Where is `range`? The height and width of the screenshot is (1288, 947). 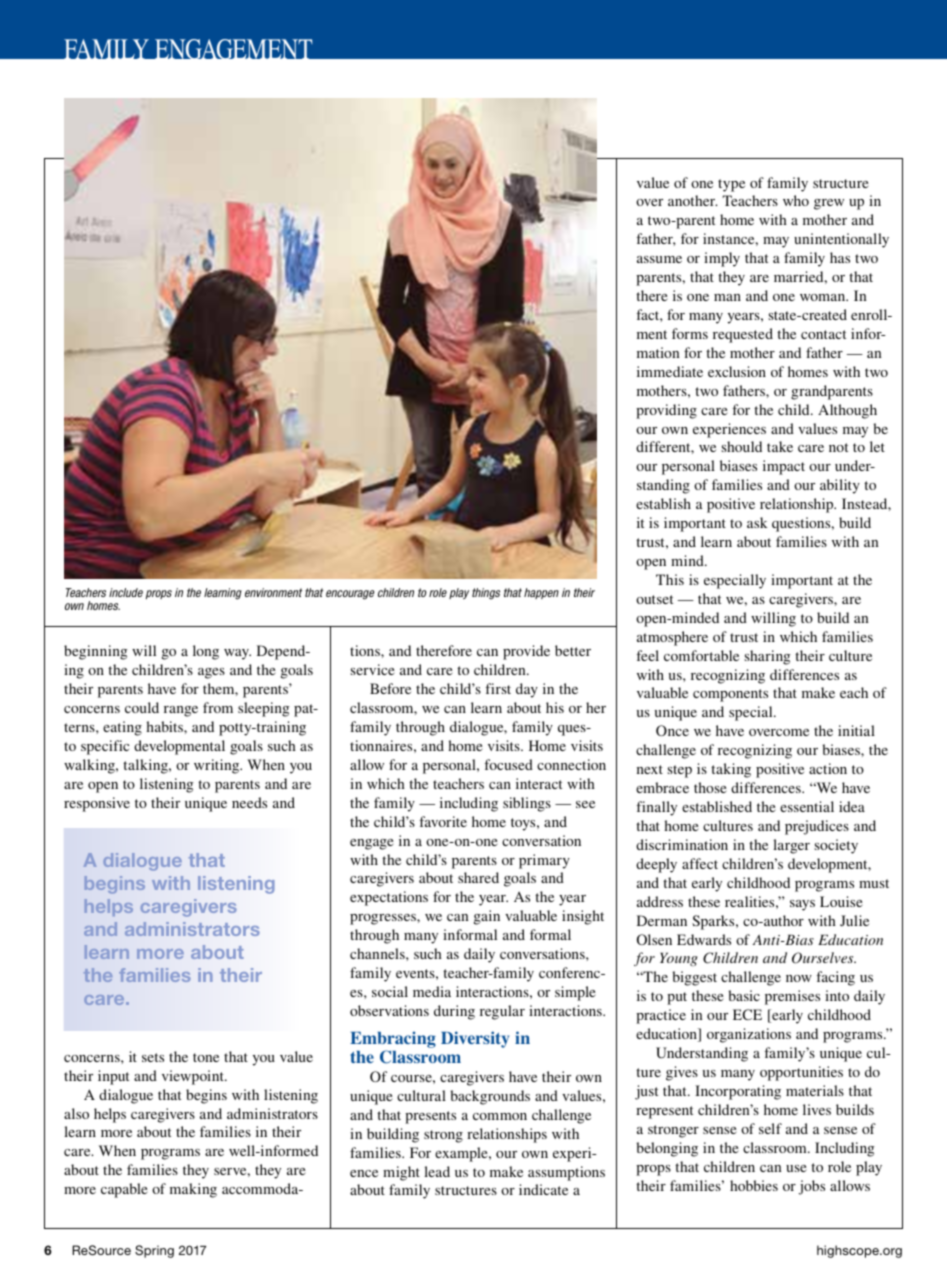
range is located at coordinates (181, 711).
